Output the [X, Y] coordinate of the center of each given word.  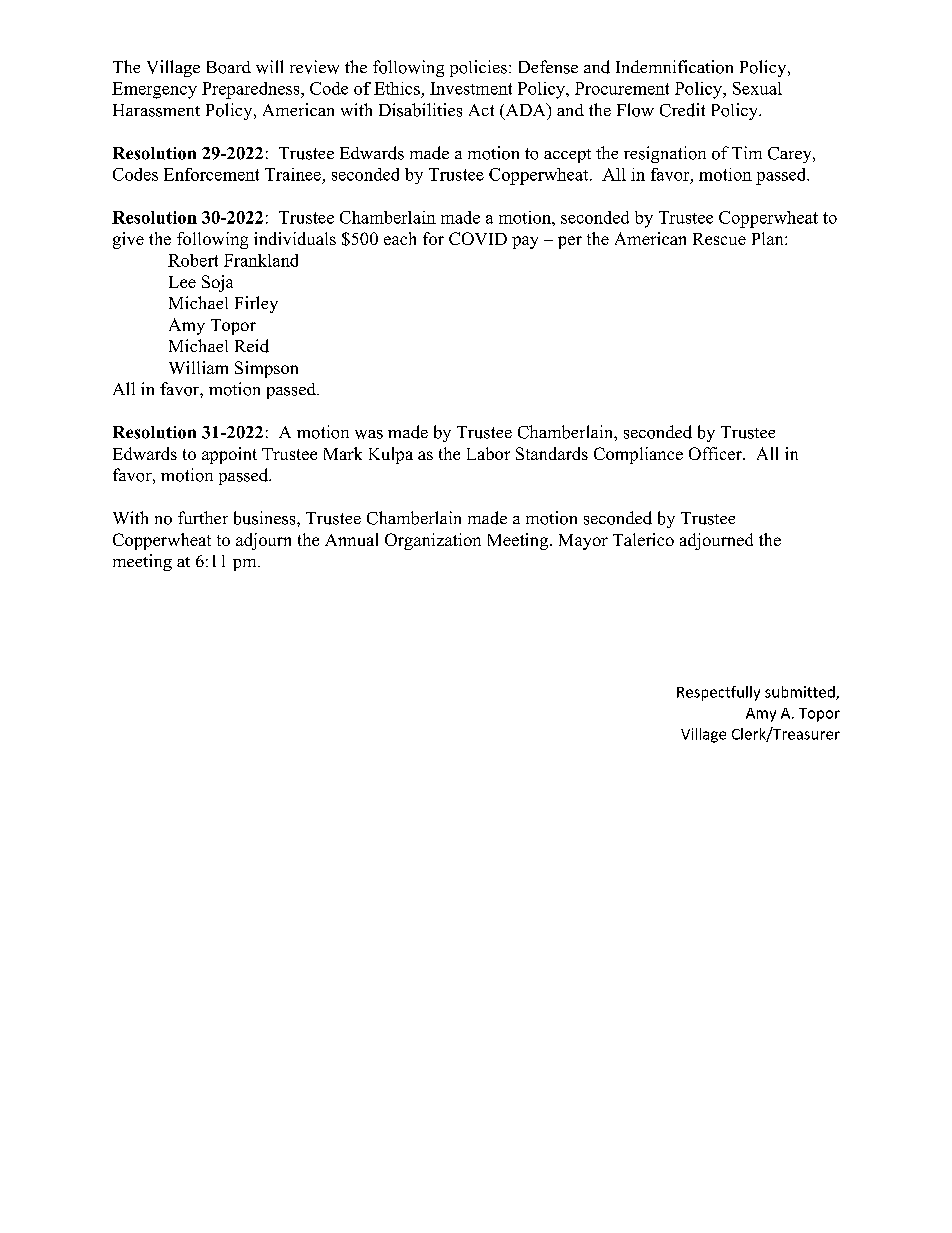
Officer [716, 453]
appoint [229, 455]
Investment [471, 88]
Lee [182, 282]
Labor [488, 453]
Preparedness [252, 90]
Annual [351, 539]
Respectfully [718, 693]
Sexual [757, 88]
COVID [478, 238]
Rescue [719, 239]
